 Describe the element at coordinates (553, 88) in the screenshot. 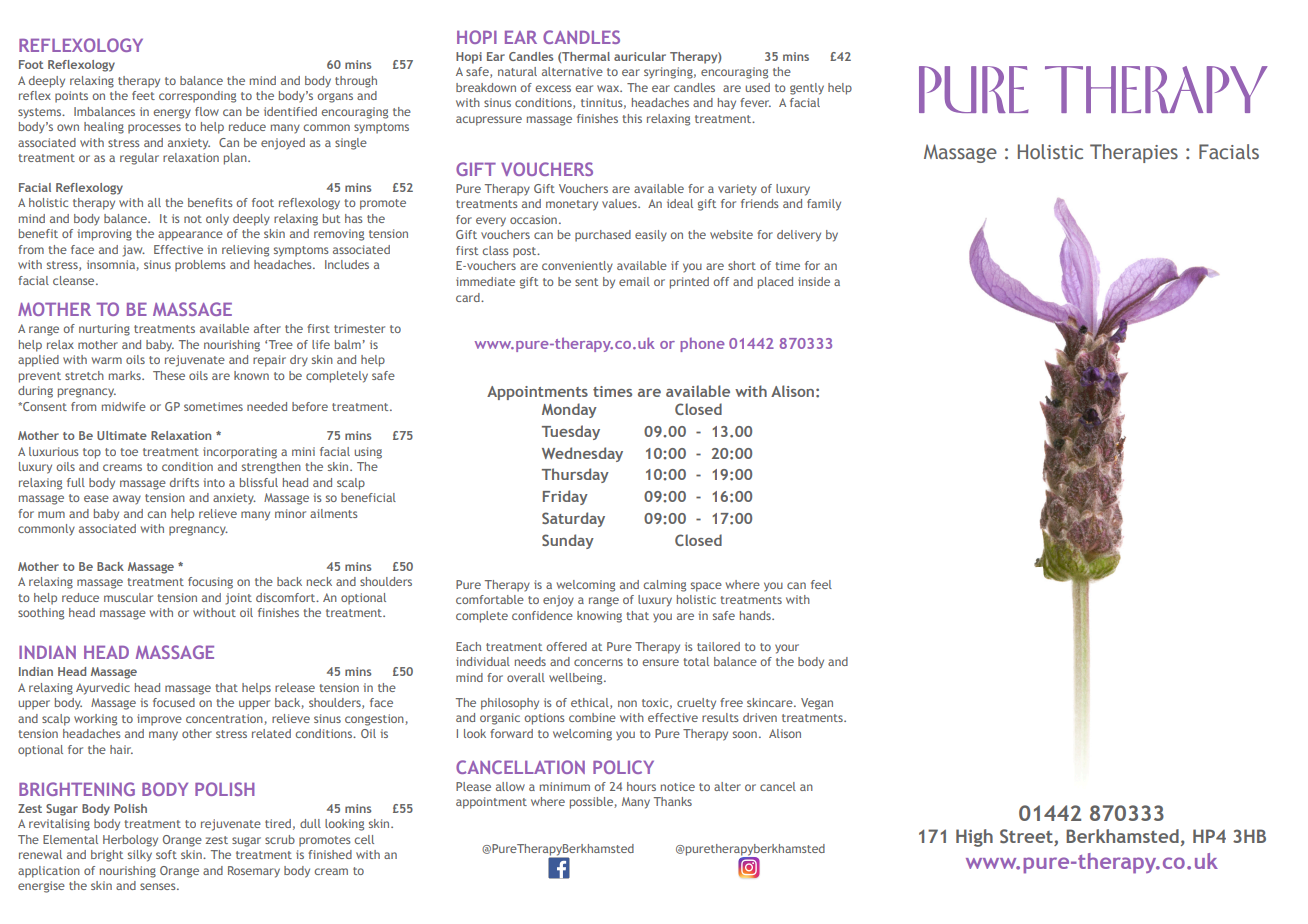

I see `excess` at that location.
